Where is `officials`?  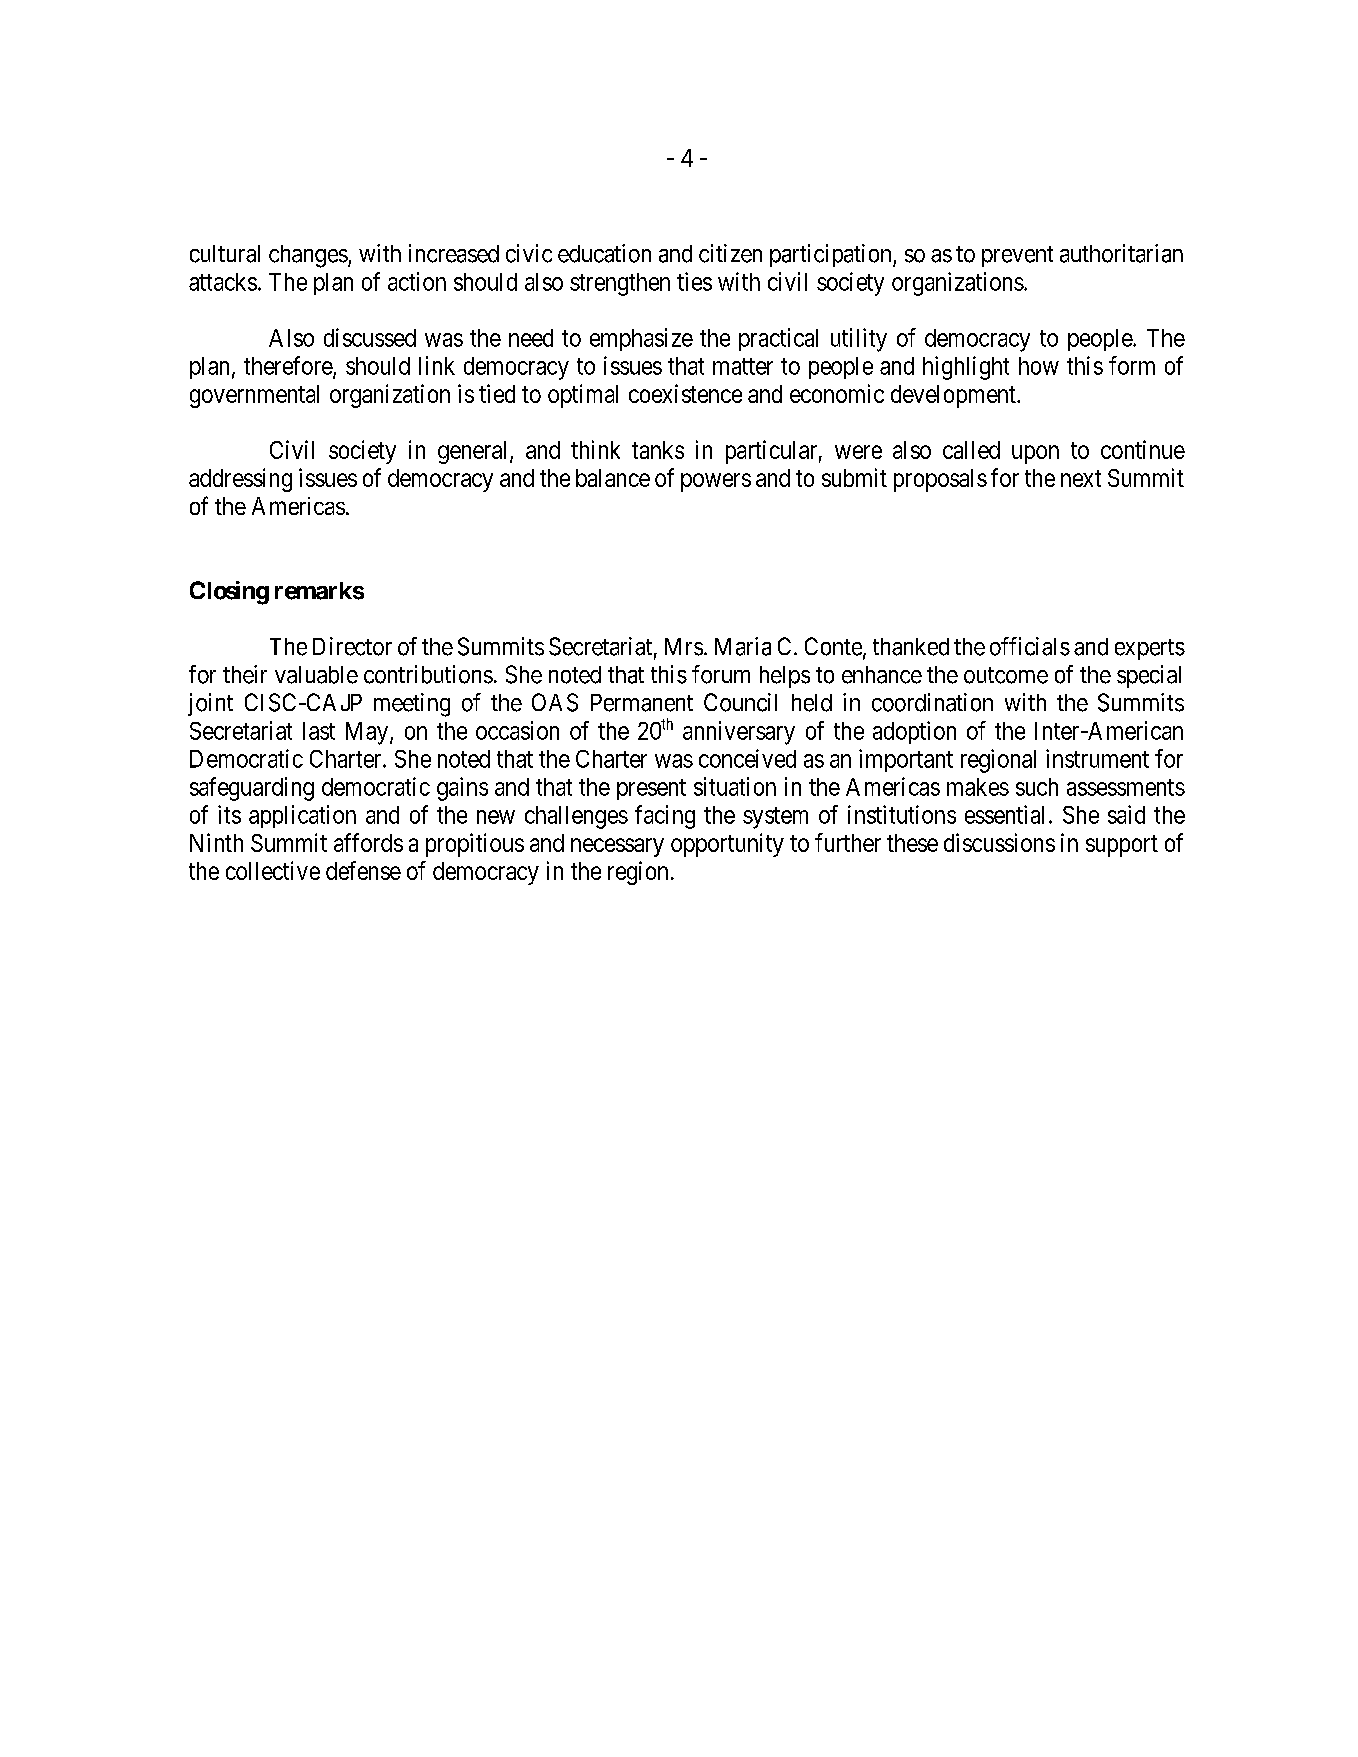 officials is located at coordinates (1030, 646).
